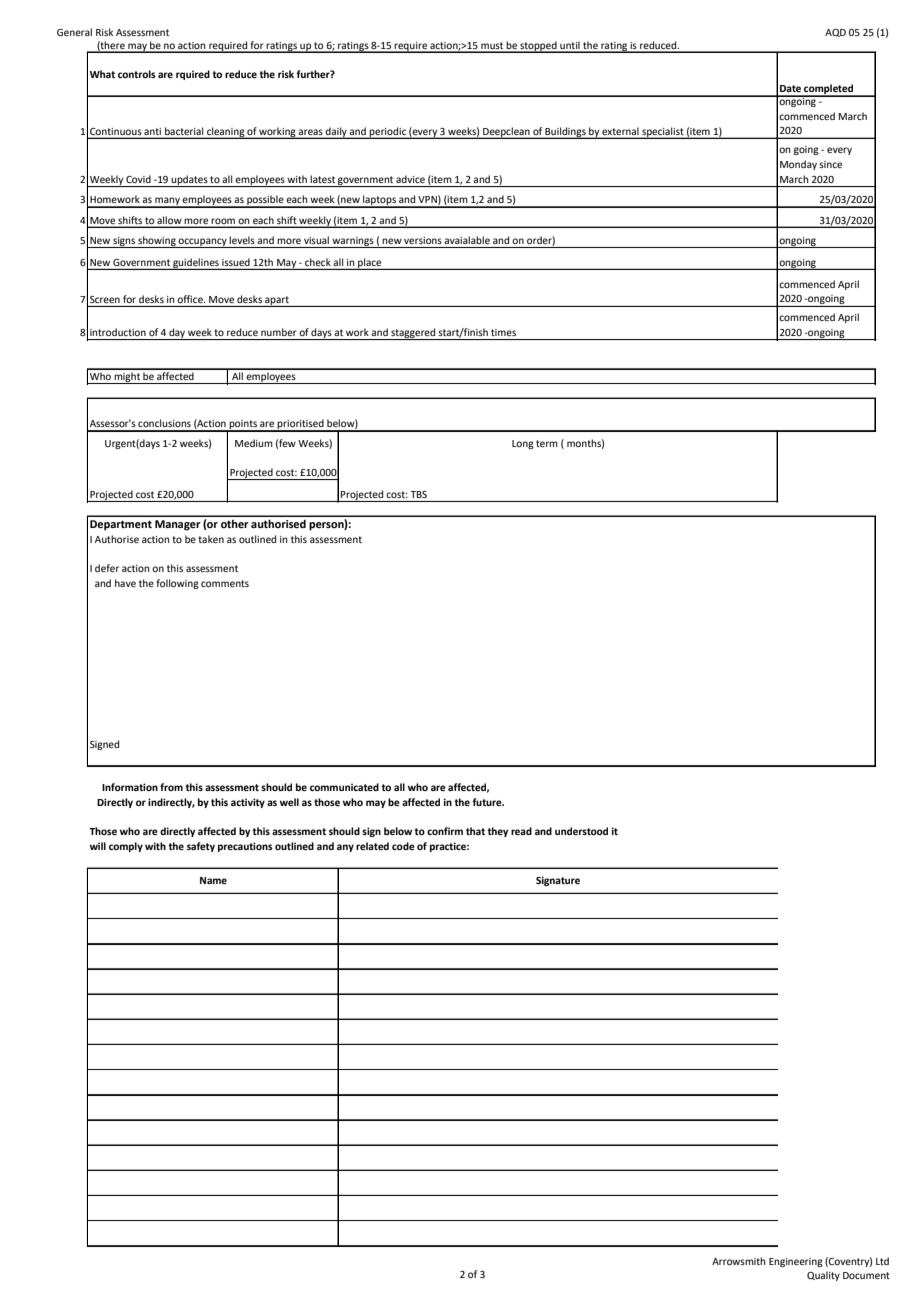 Image resolution: width=924 pixels, height=1308 pixels. I want to click on Name, so click(213, 880).
